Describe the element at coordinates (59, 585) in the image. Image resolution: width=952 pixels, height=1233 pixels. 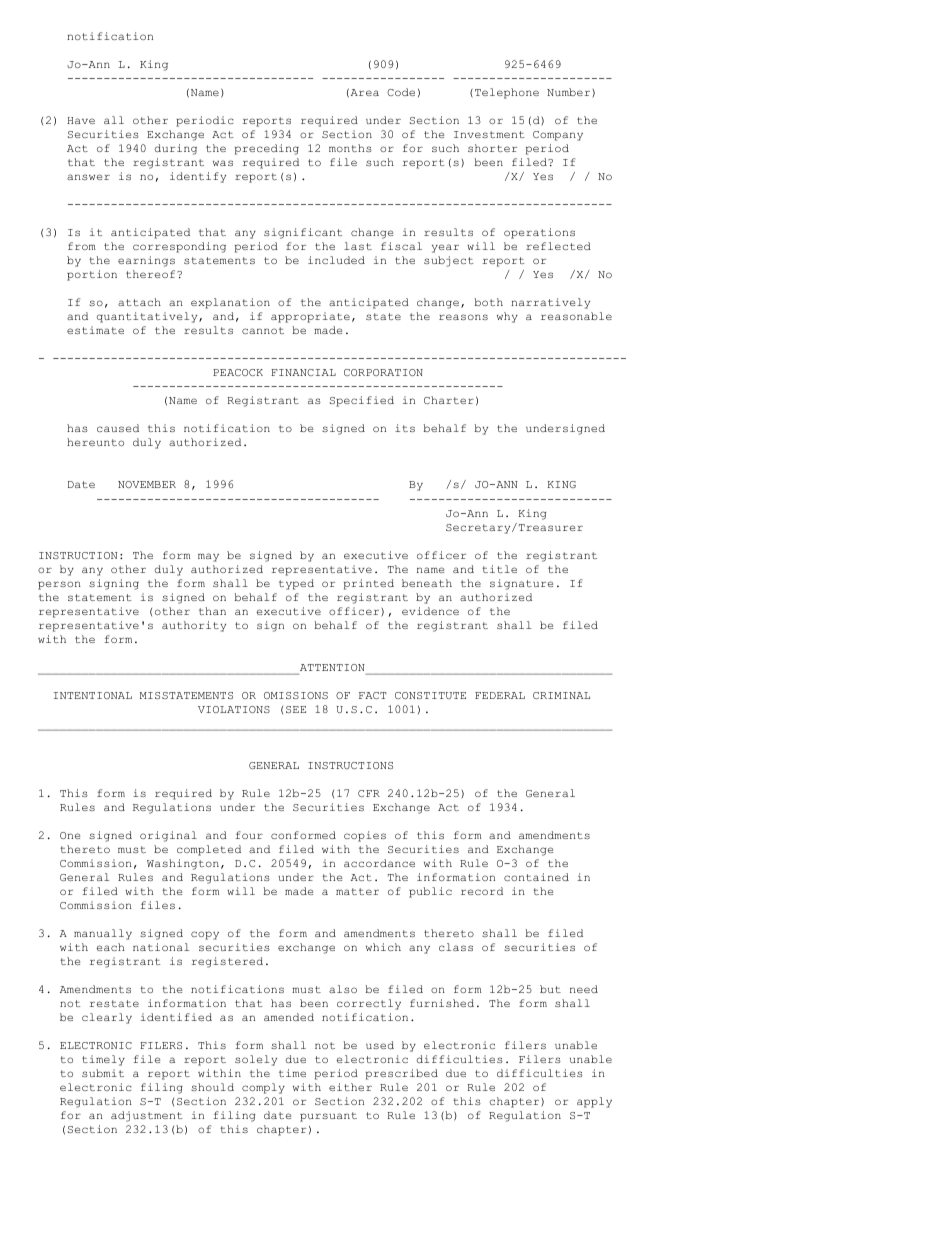
I see `person` at that location.
